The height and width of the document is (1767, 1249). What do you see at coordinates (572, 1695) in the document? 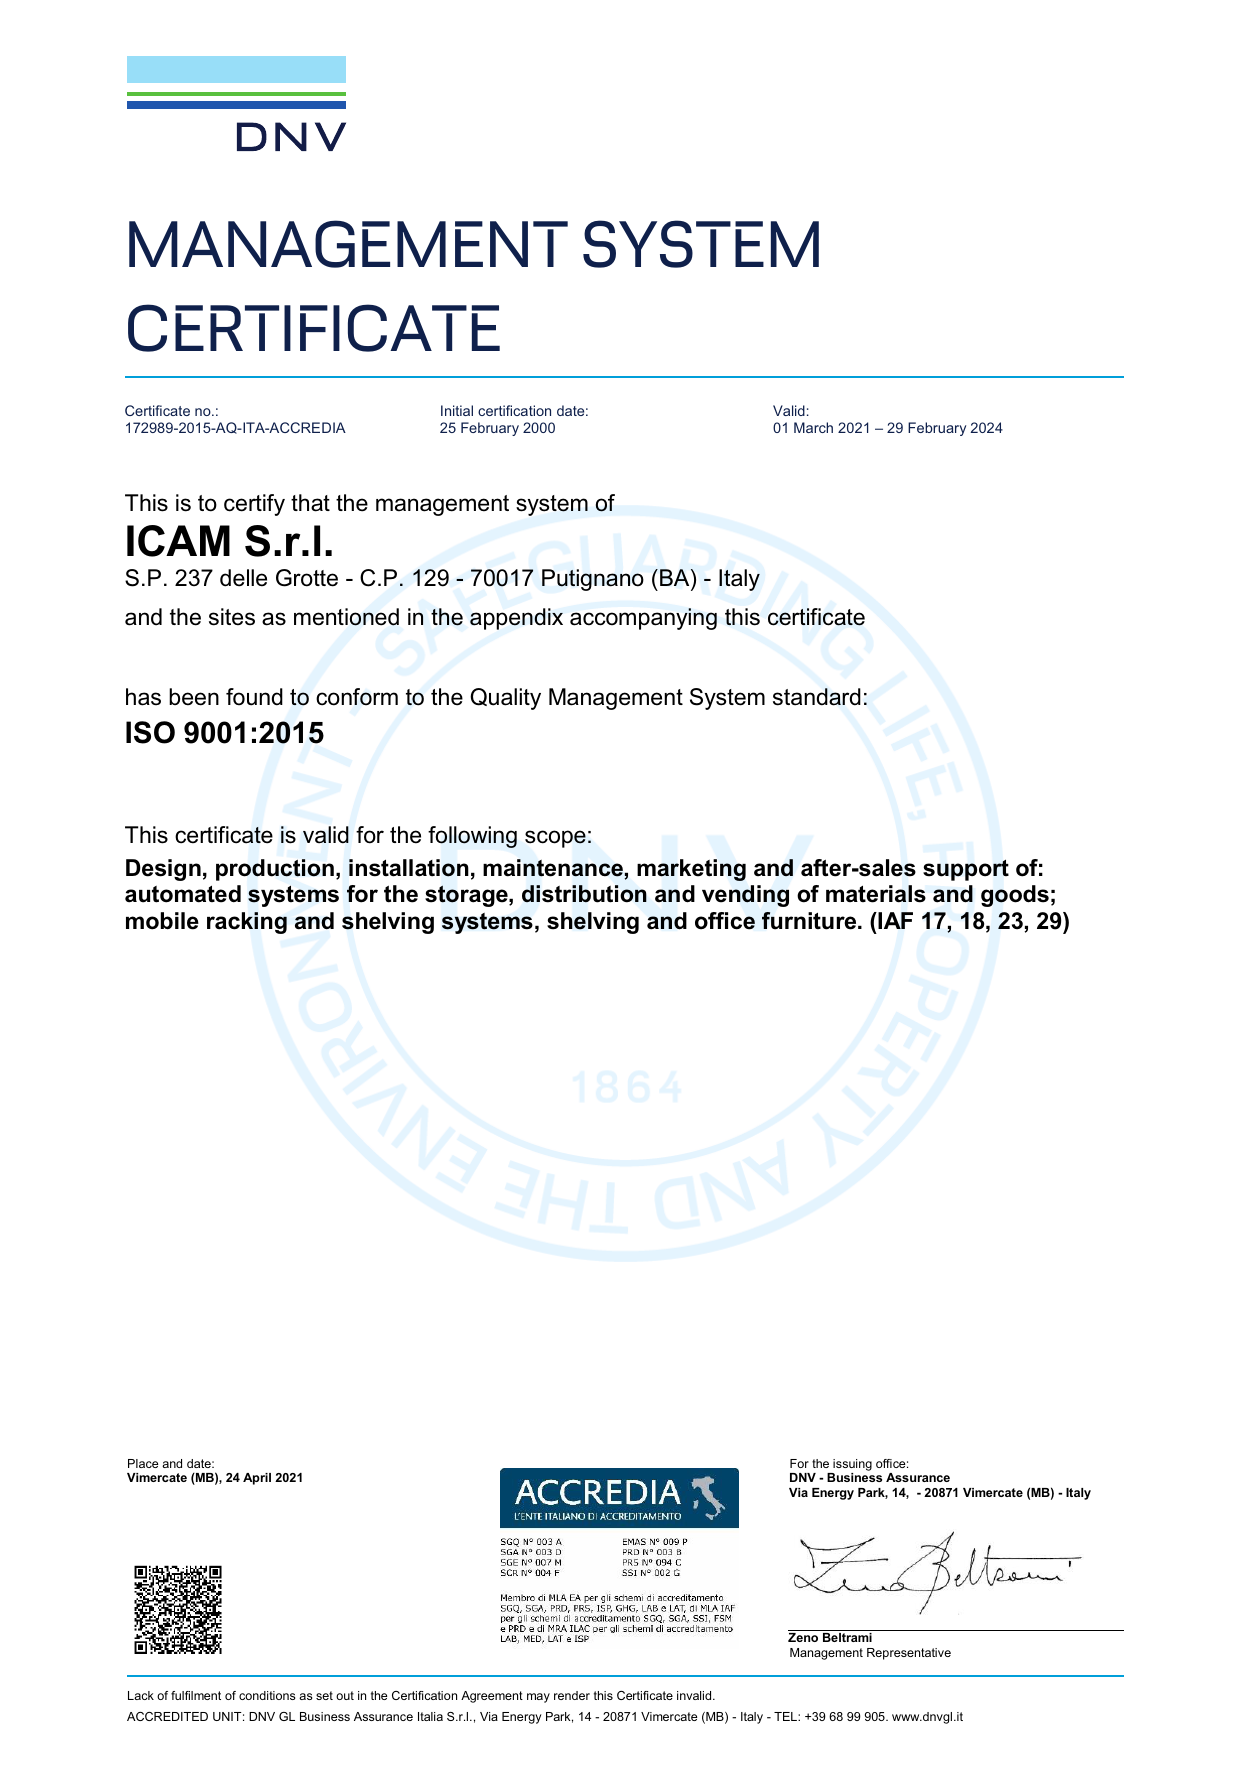
I see `render` at bounding box center [572, 1695].
